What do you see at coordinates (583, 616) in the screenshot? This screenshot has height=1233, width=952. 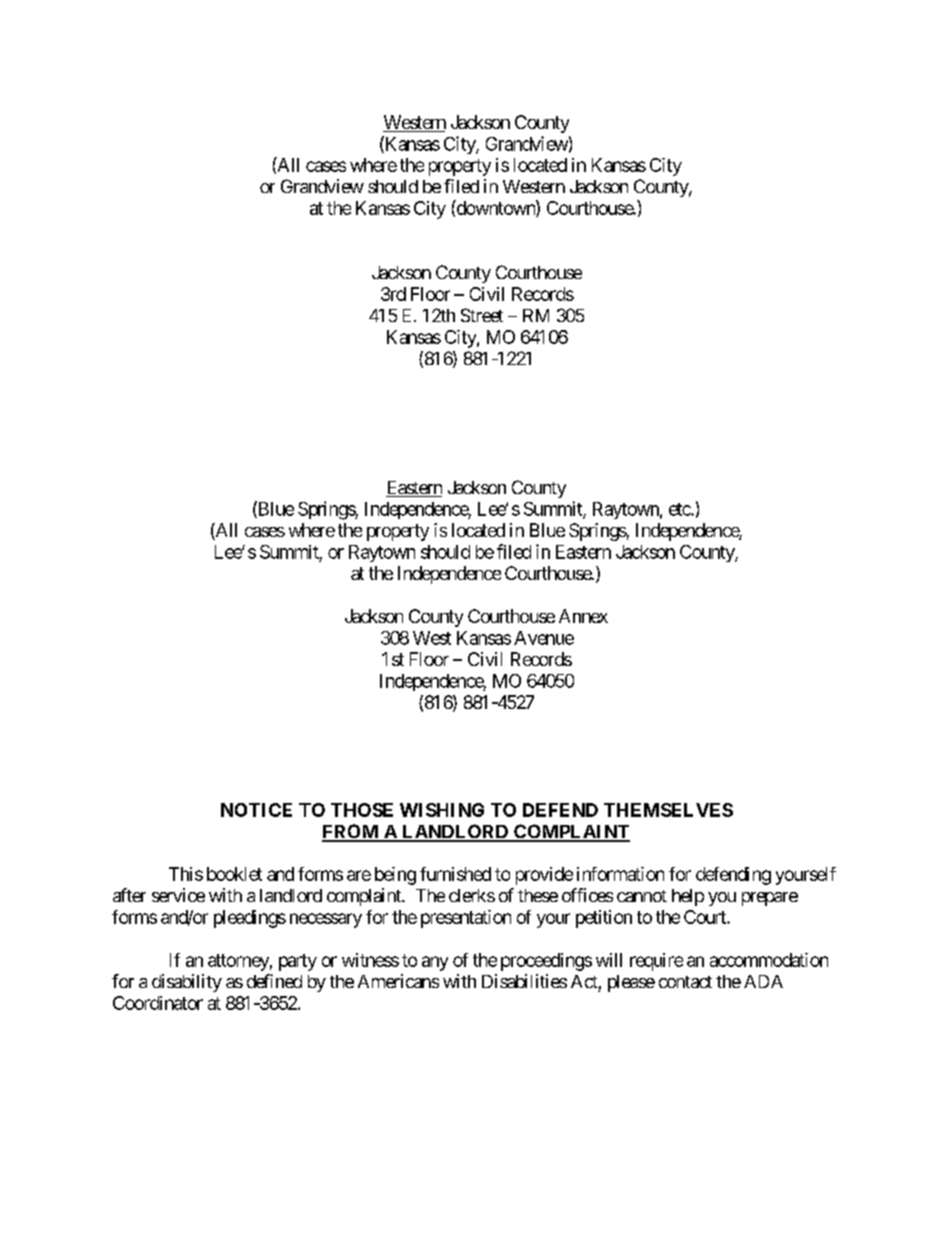 I see `Annex` at bounding box center [583, 616].
